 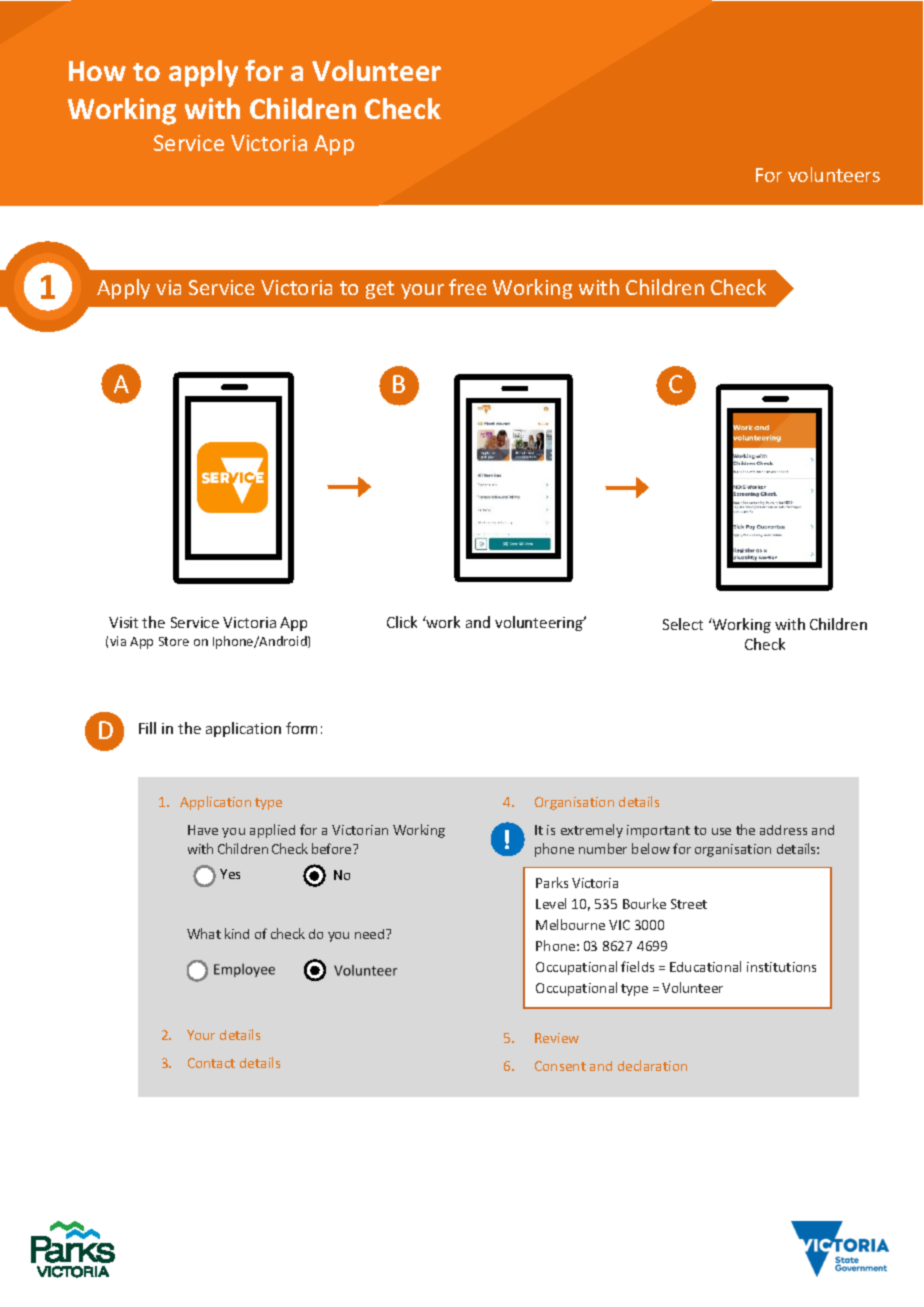 I want to click on form, so click(x=301, y=728).
